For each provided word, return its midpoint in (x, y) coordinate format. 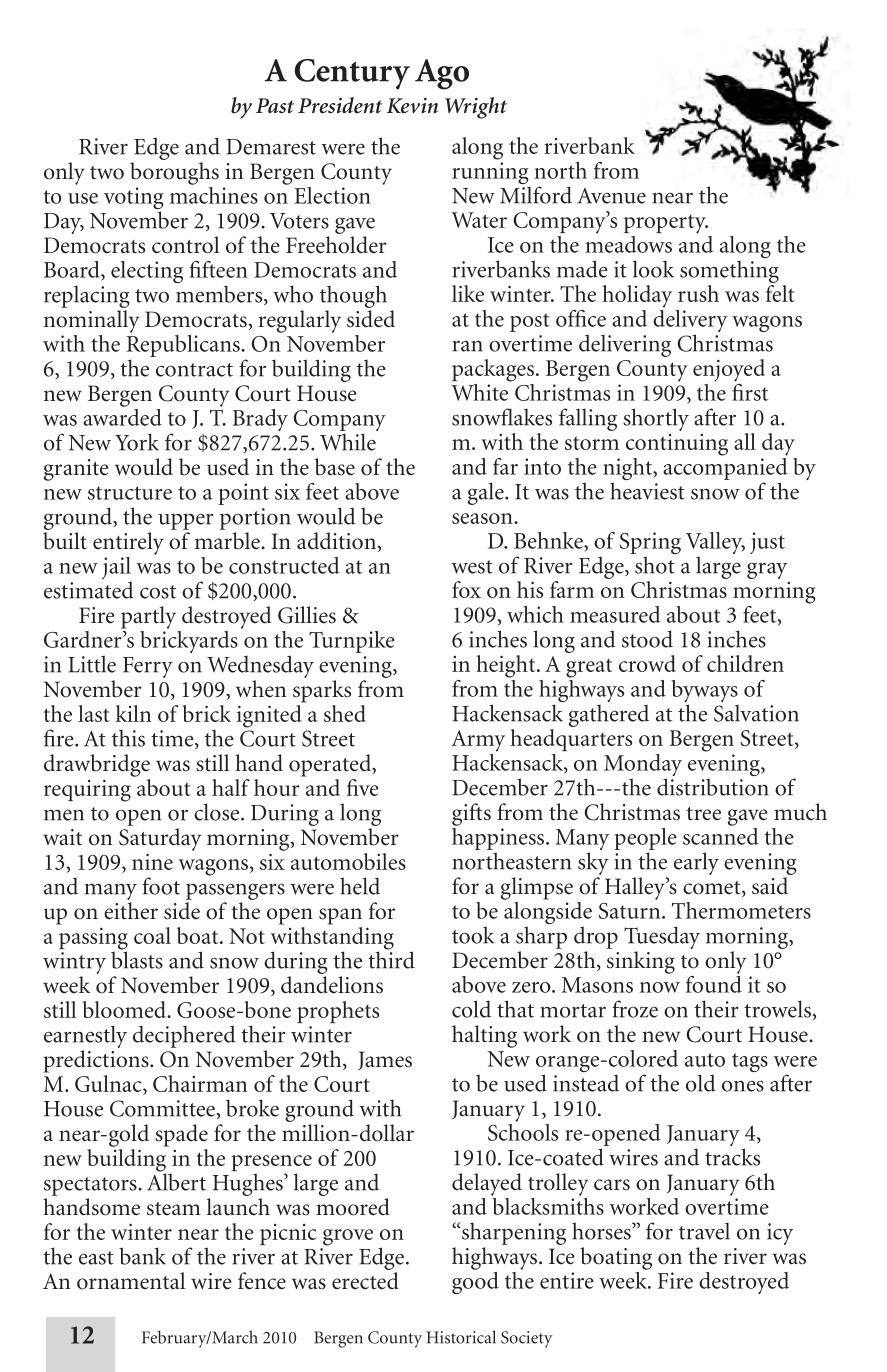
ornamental (131, 1281)
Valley (715, 544)
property (666, 224)
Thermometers (741, 910)
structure (130, 493)
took (473, 935)
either (131, 911)
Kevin (412, 105)
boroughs (174, 173)
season (483, 518)
